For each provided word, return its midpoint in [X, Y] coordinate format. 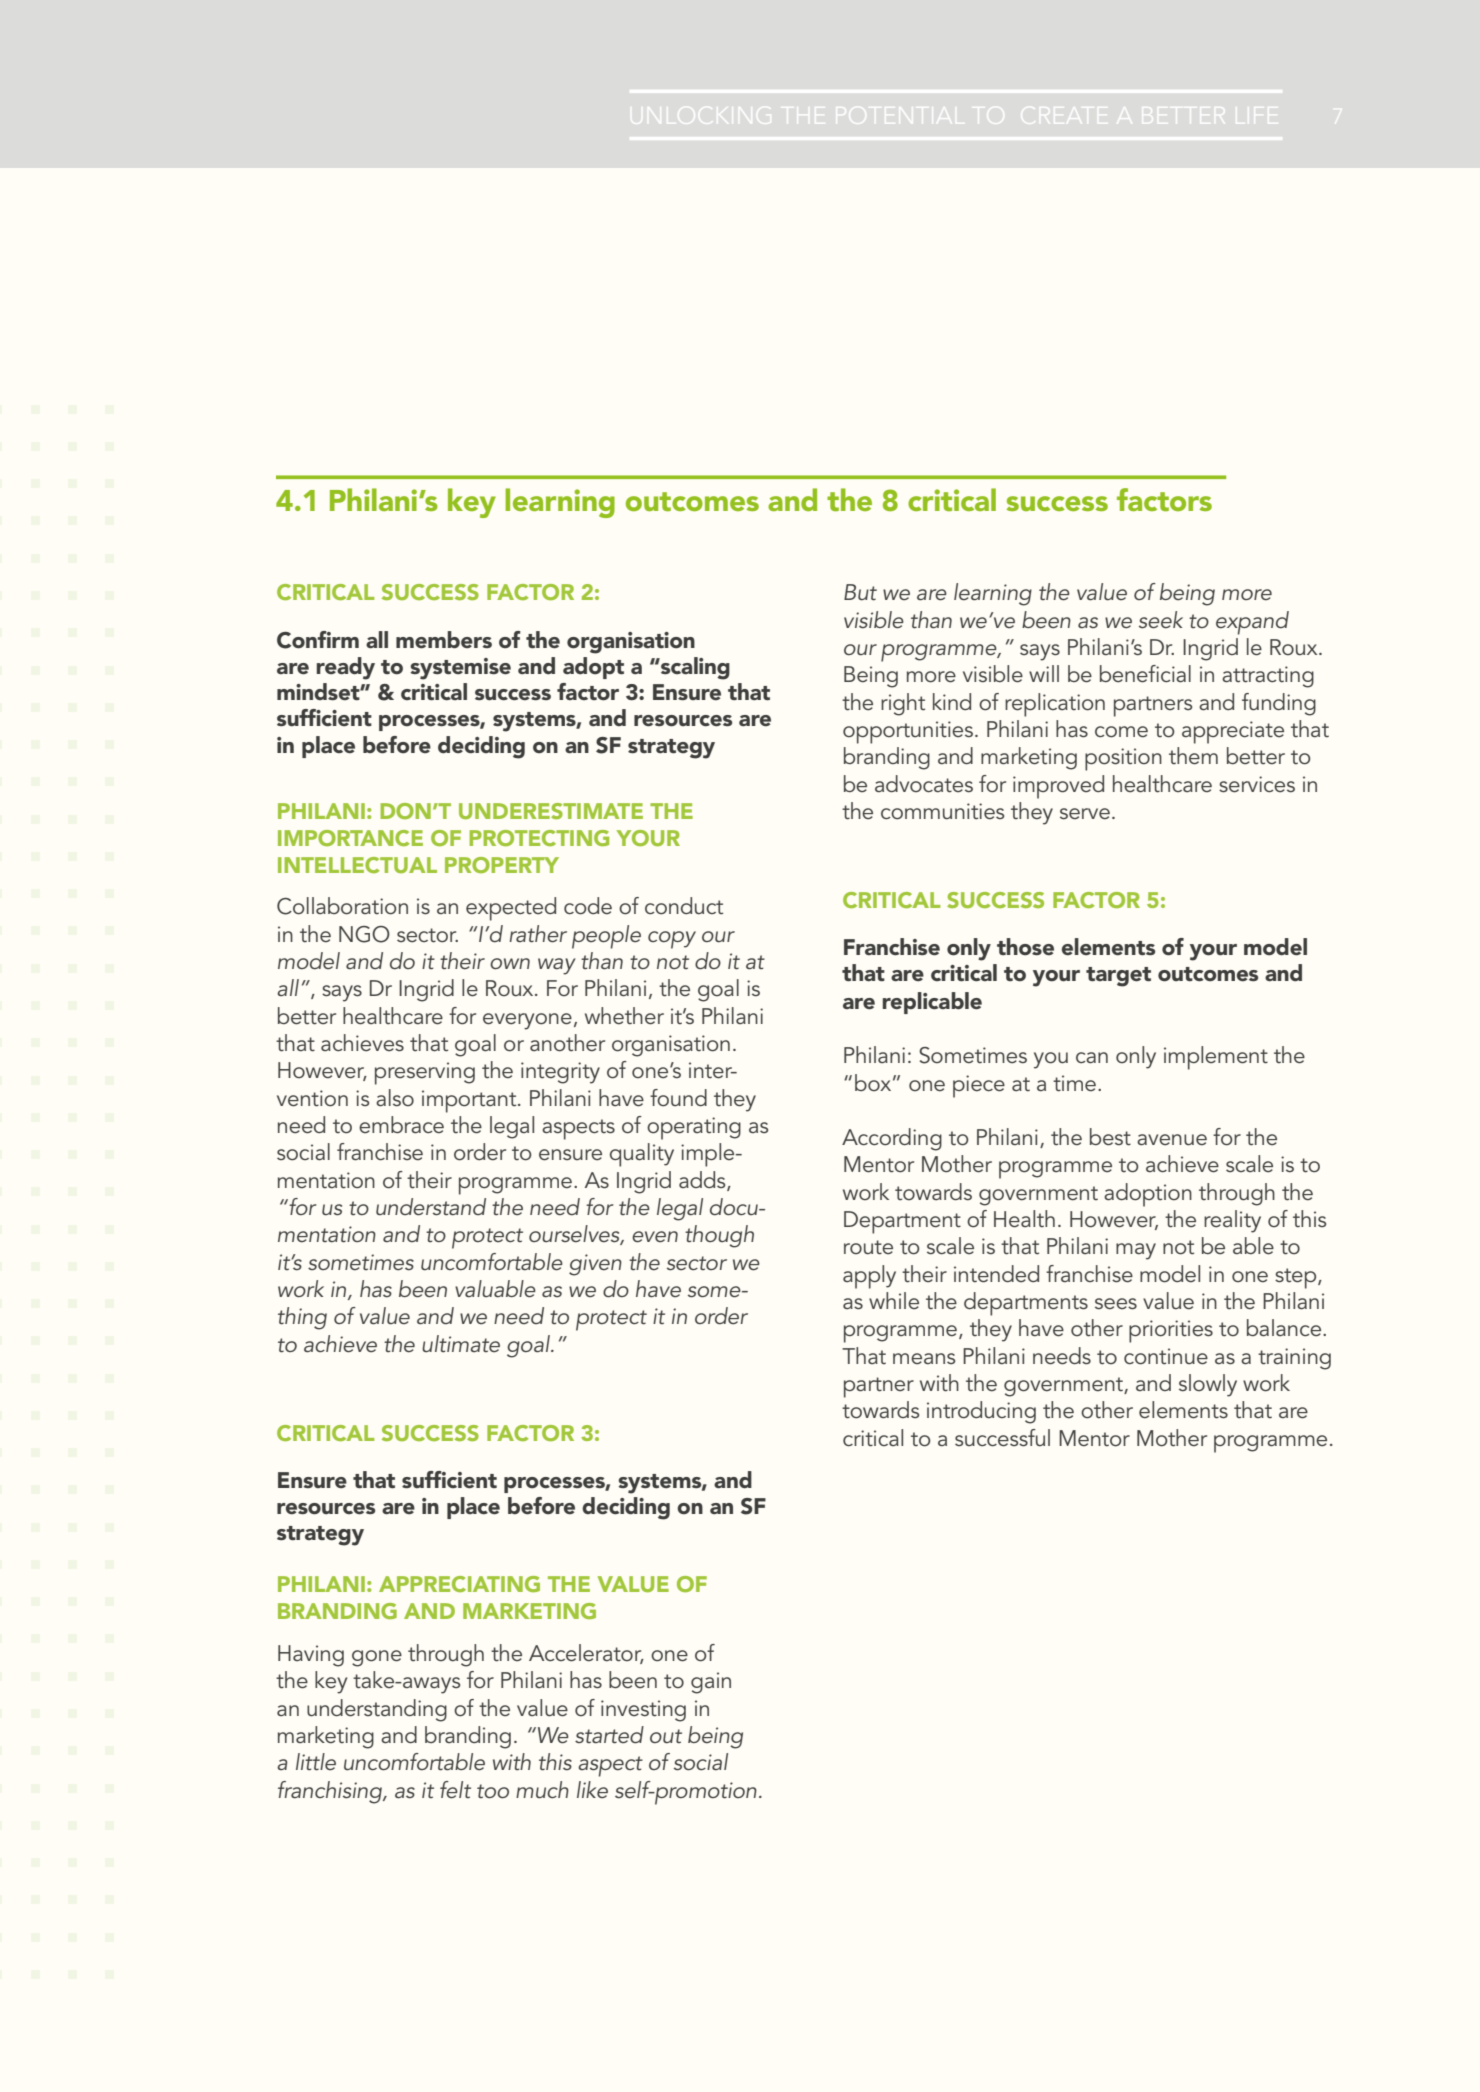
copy [672, 940]
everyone [527, 1021]
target [1118, 977]
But [860, 592]
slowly [1208, 1385]
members [444, 640]
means [924, 1358]
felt [455, 1790]
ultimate [461, 1343]
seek [1161, 620]
